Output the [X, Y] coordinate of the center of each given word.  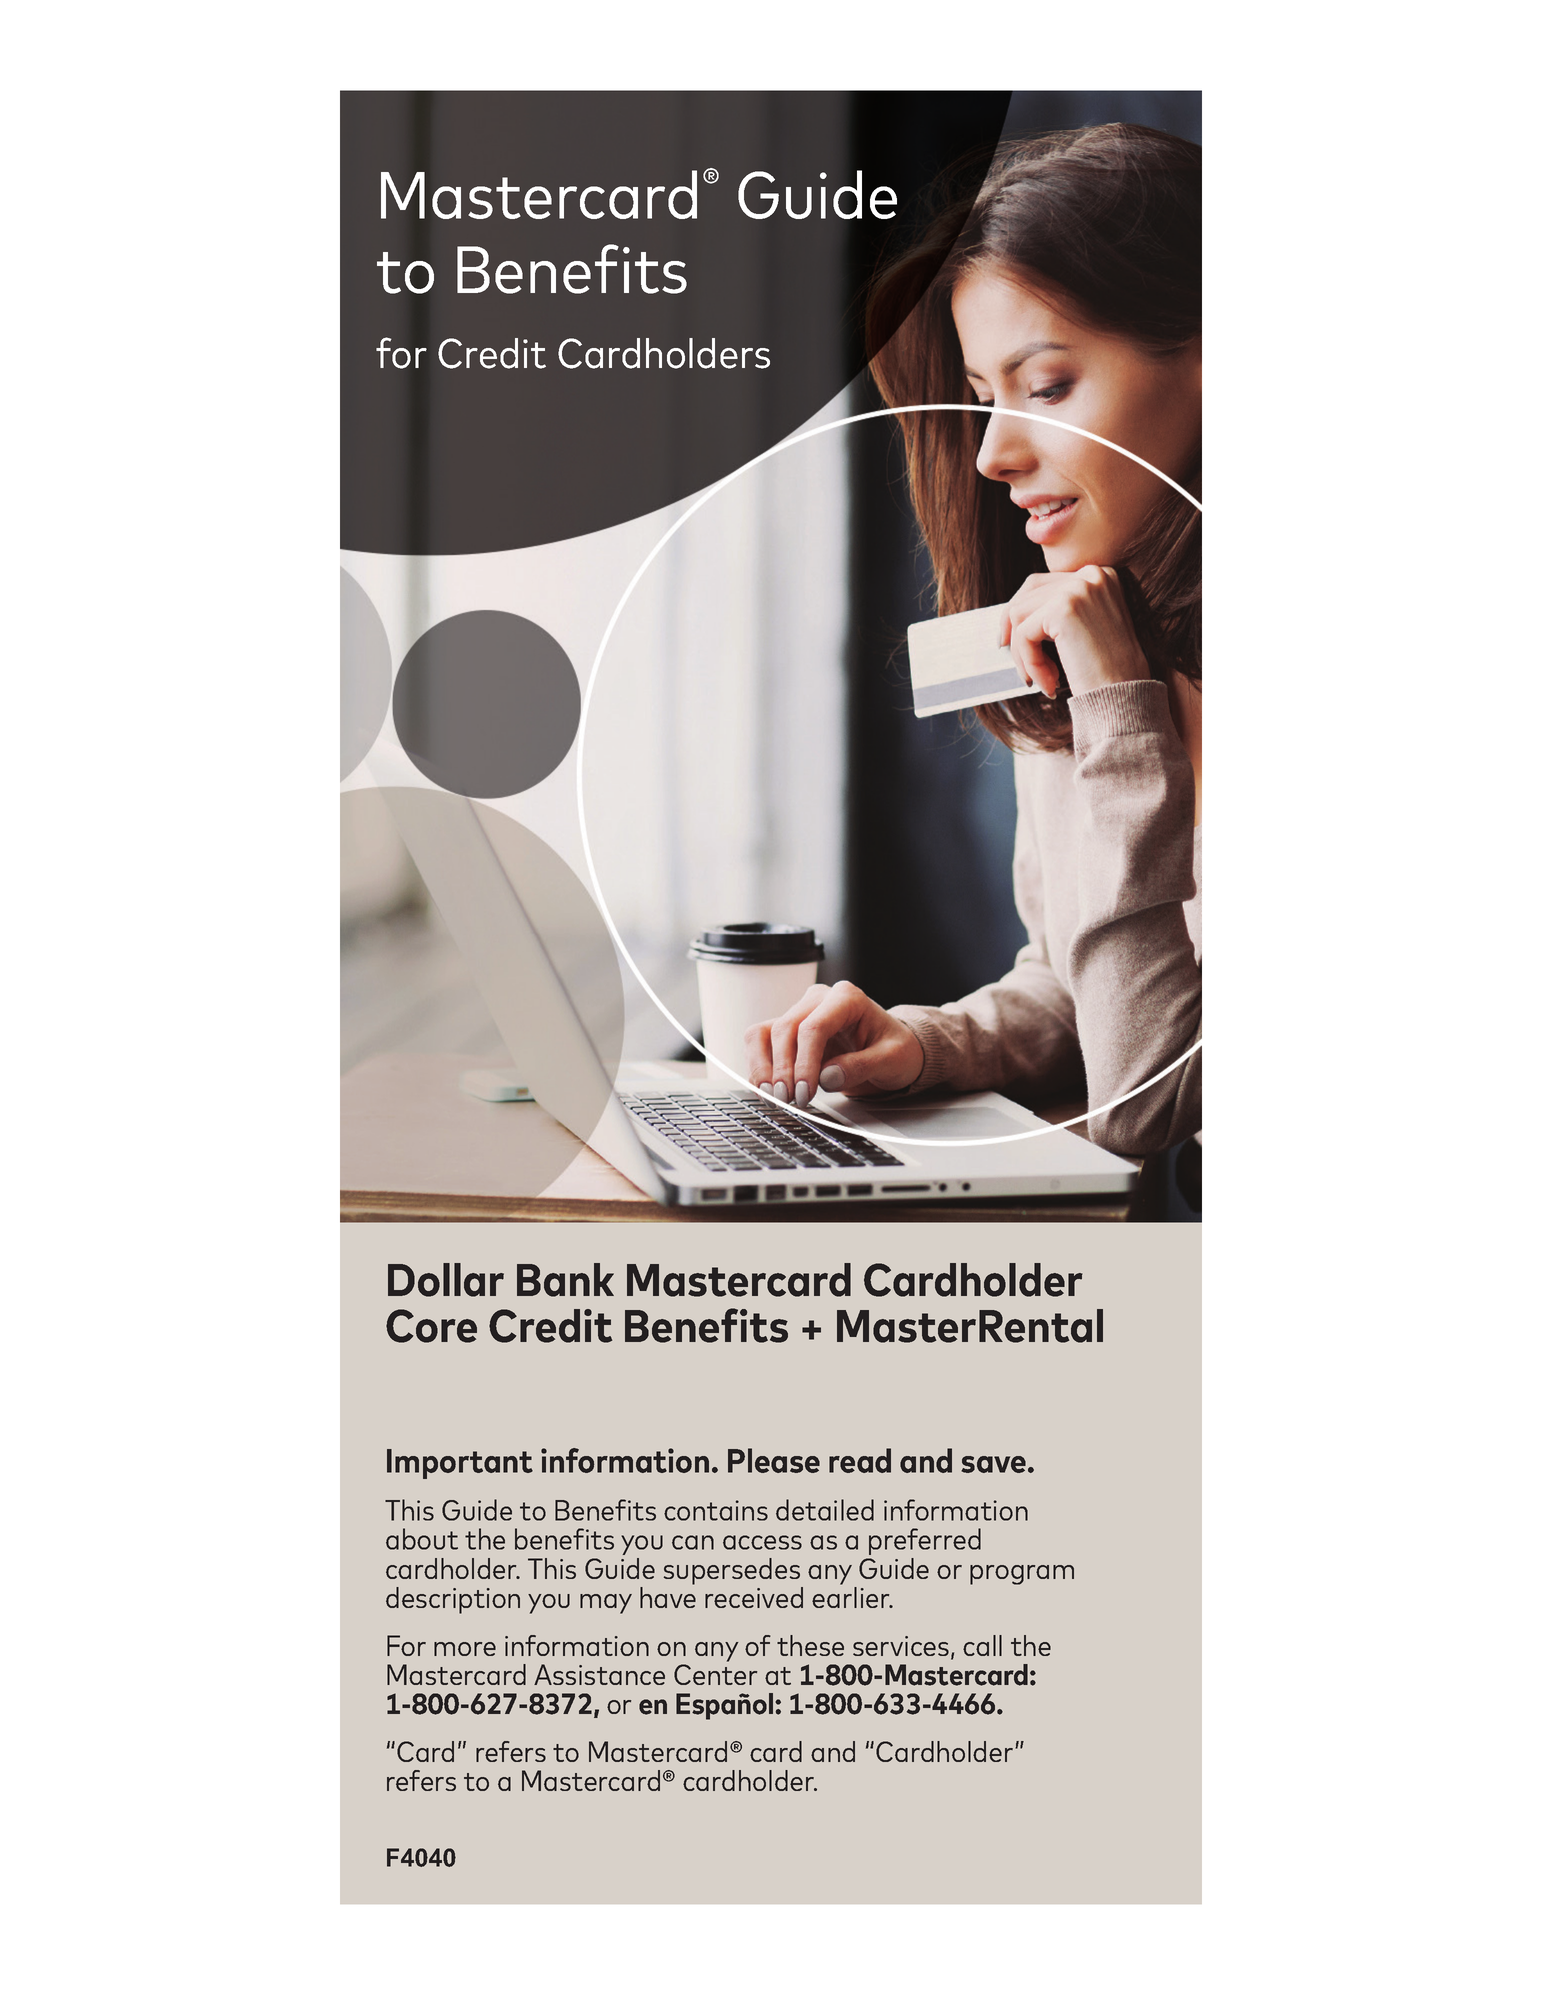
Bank [565, 1280]
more [465, 1649]
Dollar [446, 1280]
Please [774, 1460]
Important [460, 1464]
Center [715, 1674]
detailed [825, 1510]
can [693, 1542]
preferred [925, 1541]
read [860, 1460]
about [422, 1539]
